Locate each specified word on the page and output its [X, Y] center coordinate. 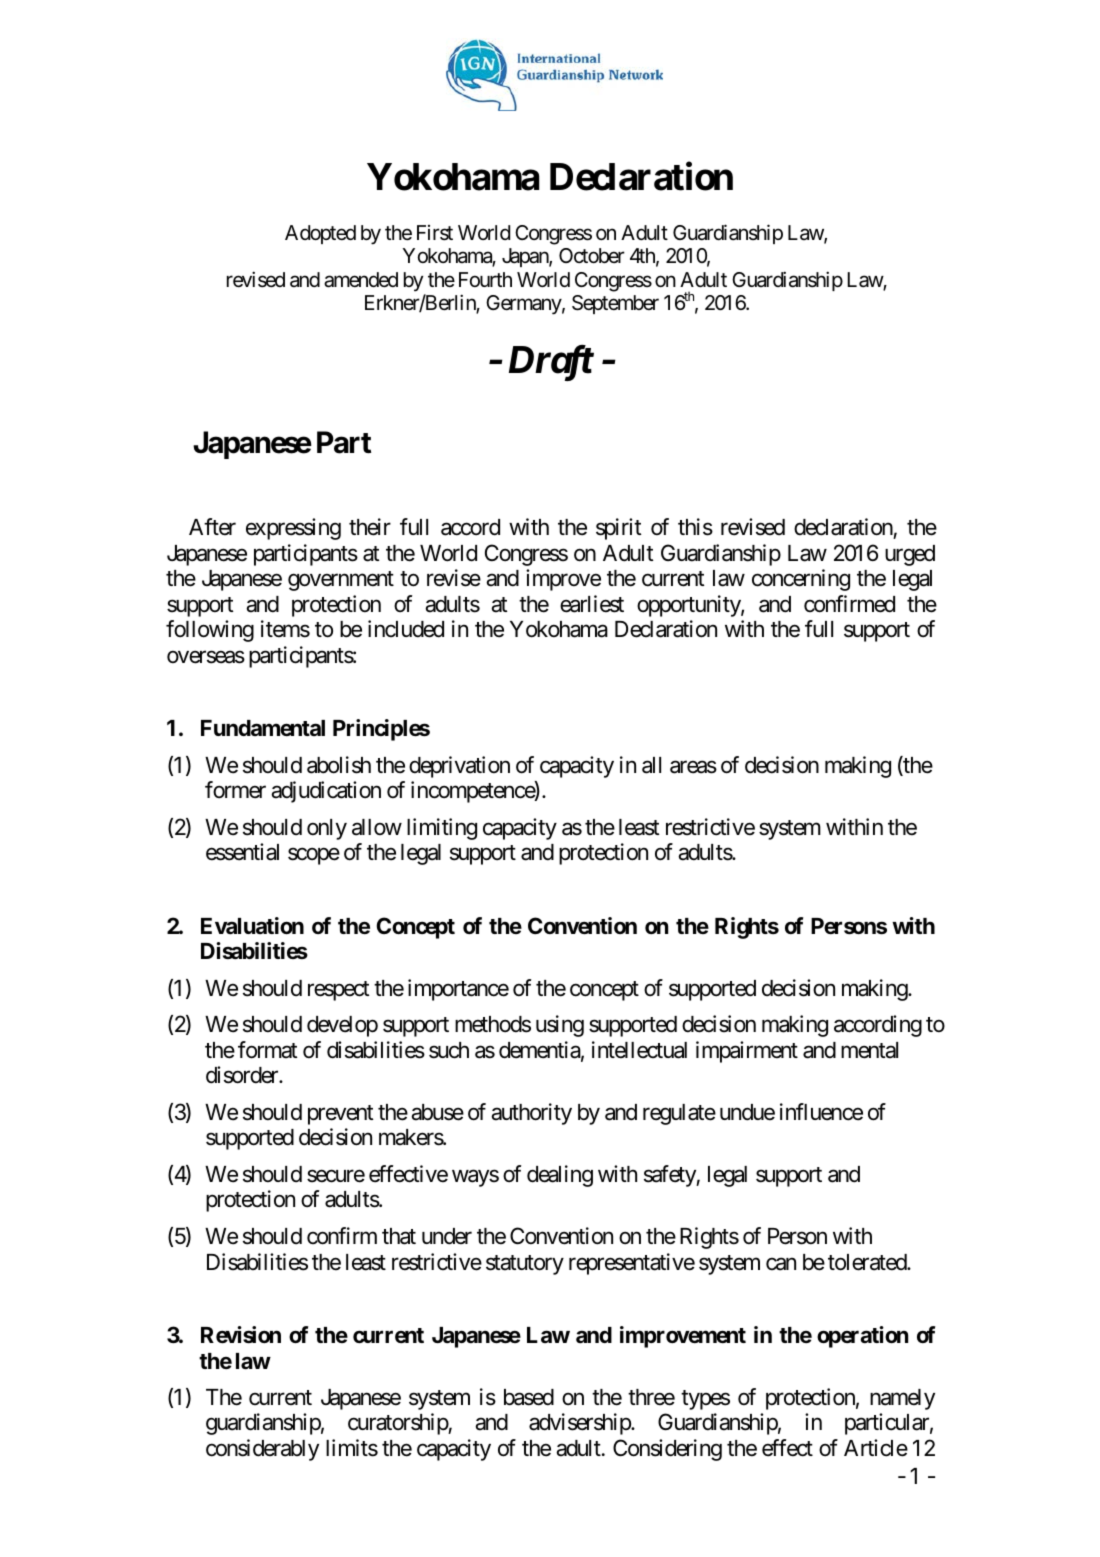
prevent [341, 1115]
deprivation [459, 767]
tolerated [868, 1262]
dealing [560, 1176]
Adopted [320, 234]
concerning [801, 580]
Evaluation [252, 926]
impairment [747, 1052]
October [592, 255]
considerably [262, 1450]
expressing [293, 529]
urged [910, 555]
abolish [339, 765]
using [560, 1026]
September [615, 304]
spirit [619, 529]
